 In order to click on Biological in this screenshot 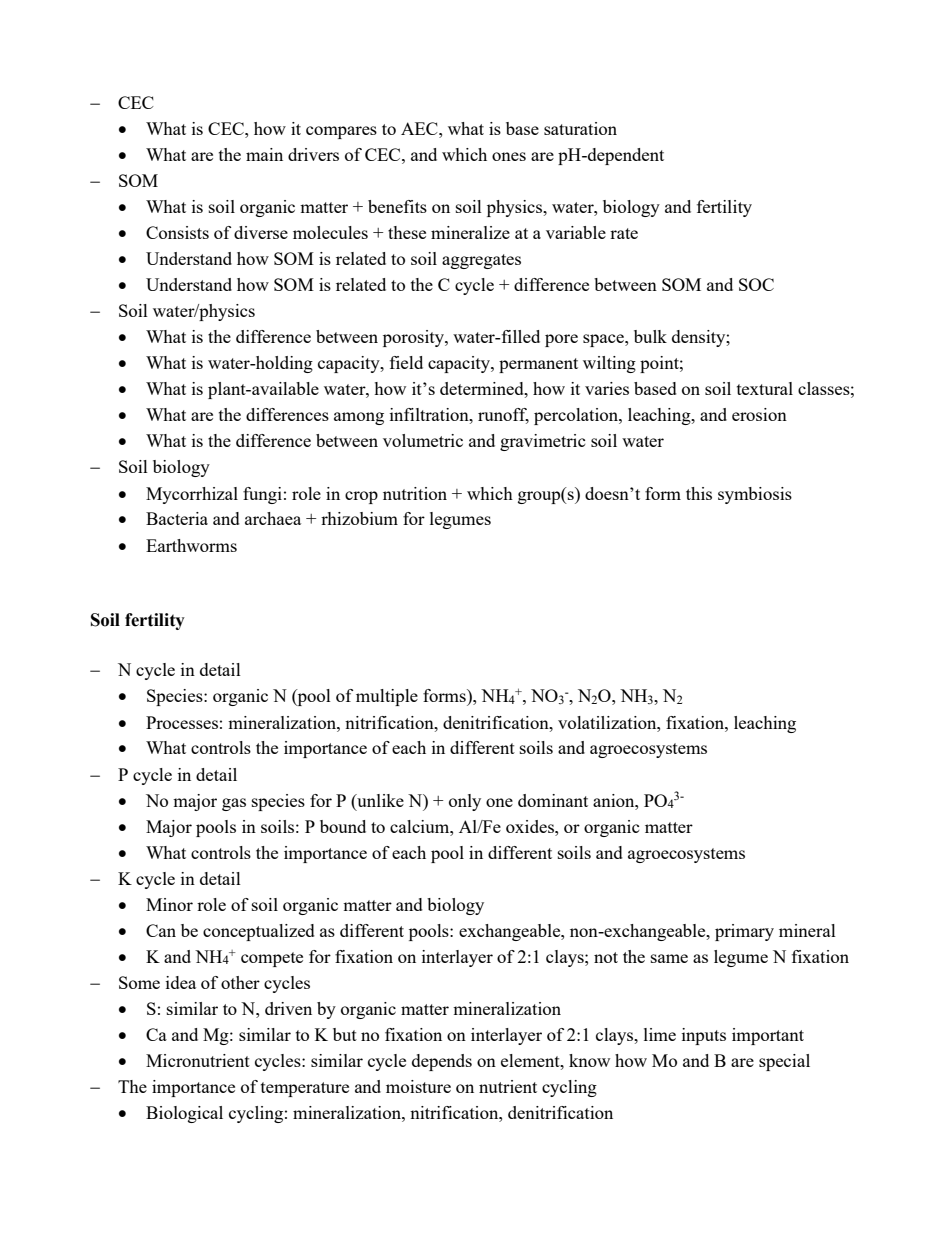, I will do `click(184, 1114)`.
